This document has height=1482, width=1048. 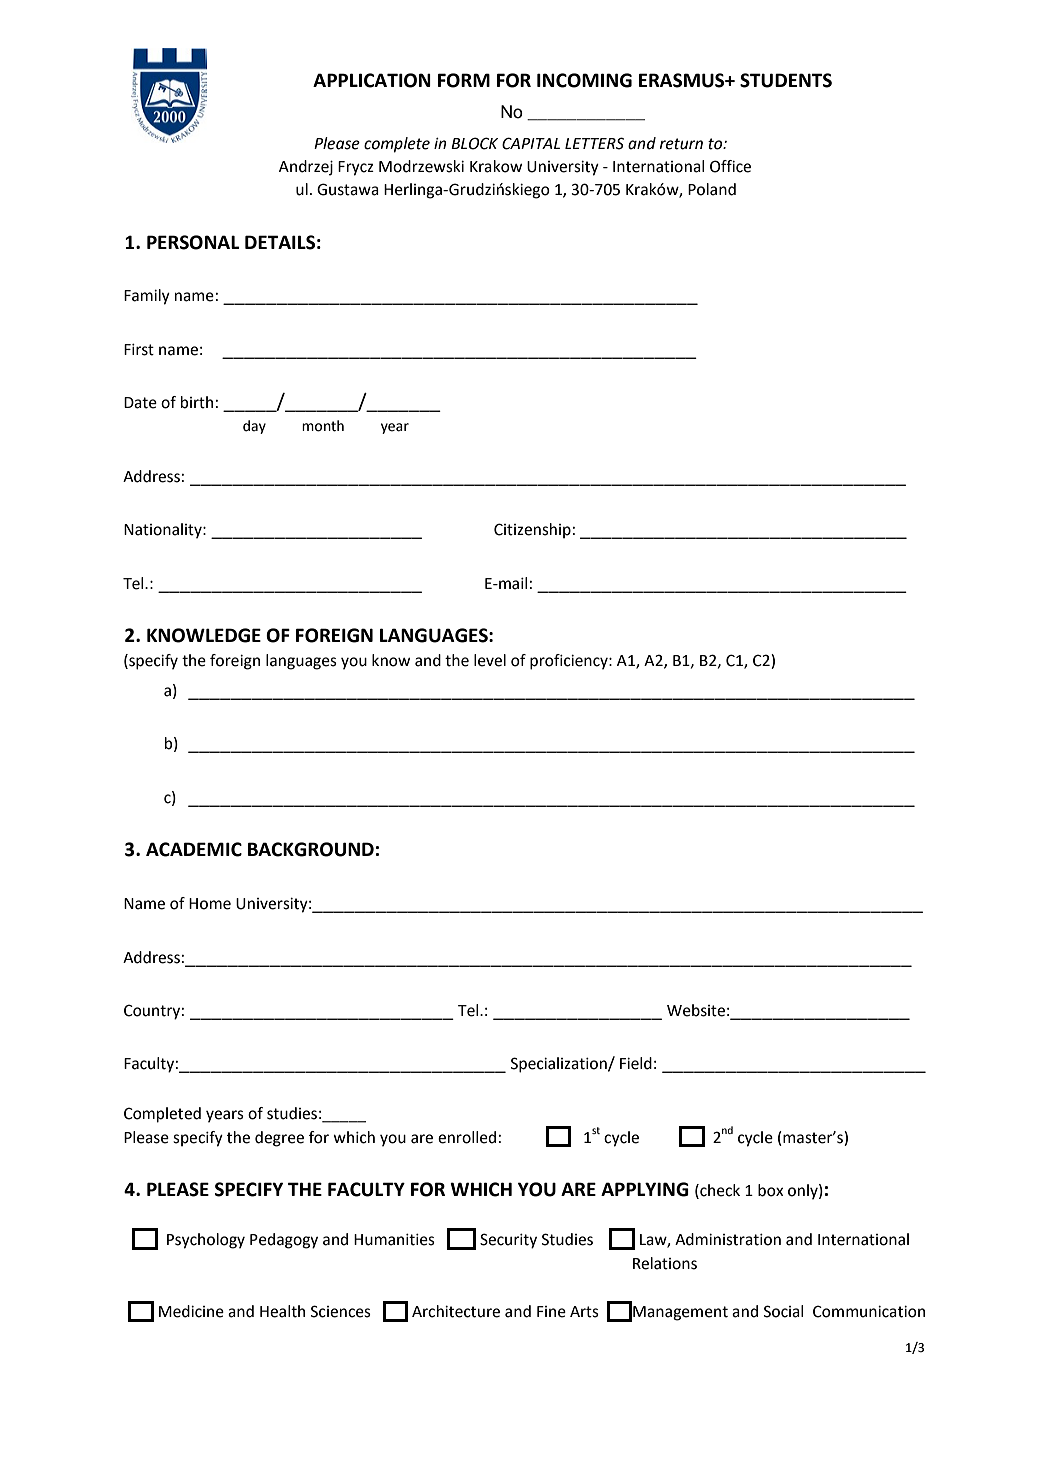 I want to click on Poland, so click(x=712, y=189).
